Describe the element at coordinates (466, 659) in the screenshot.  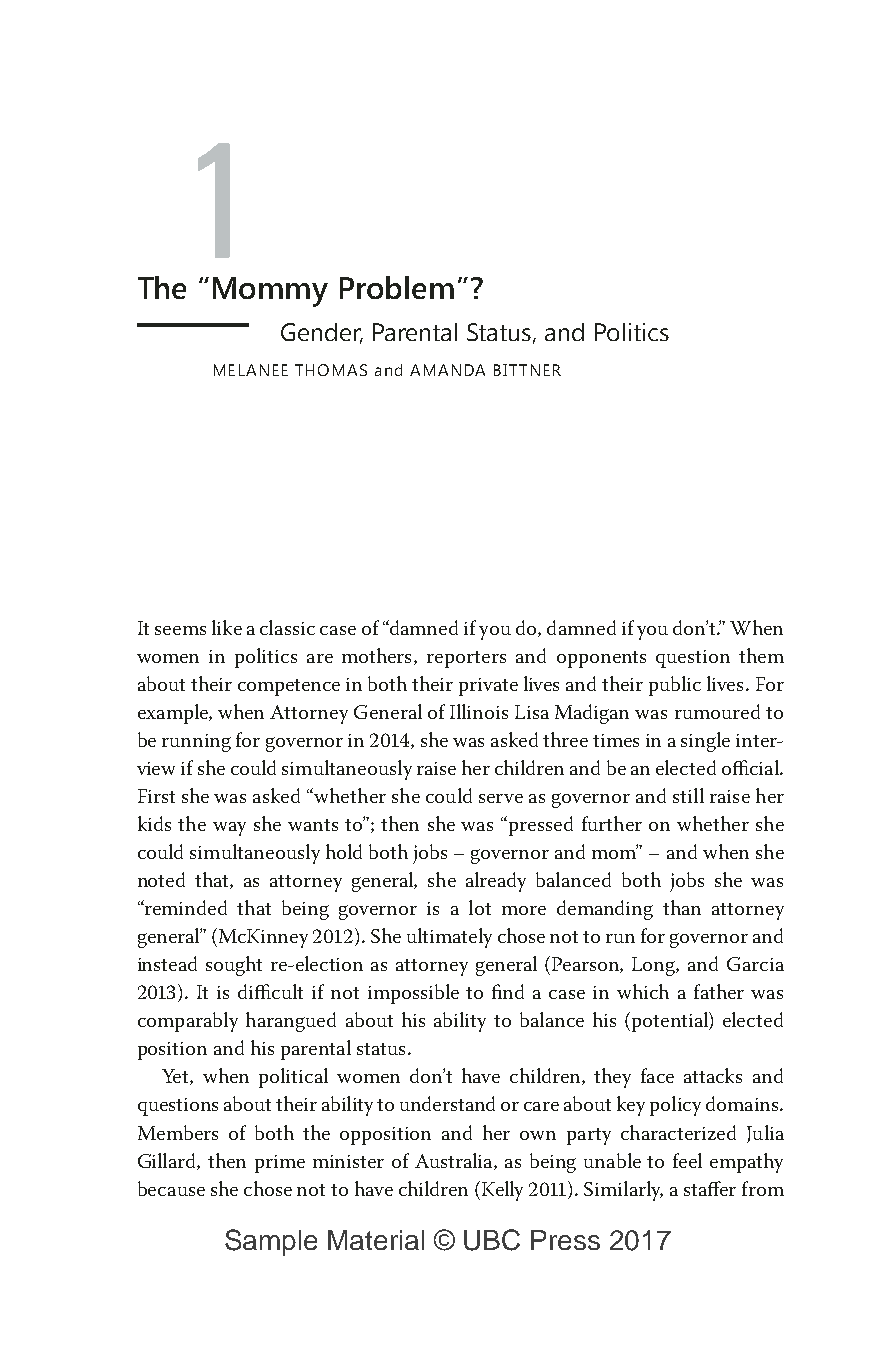
I see `reporters` at that location.
